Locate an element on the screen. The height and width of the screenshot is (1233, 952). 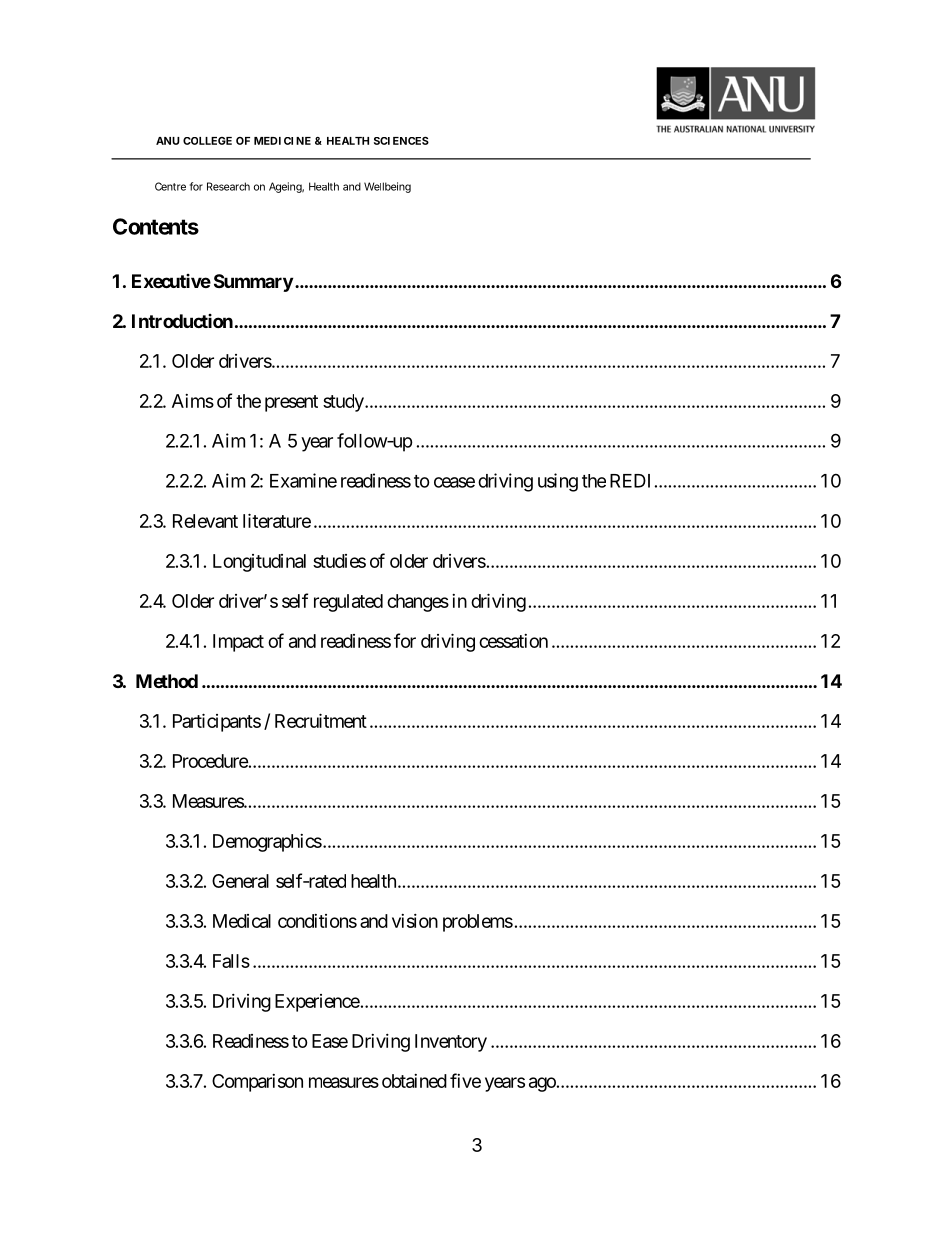
Comparison is located at coordinates (257, 1083).
